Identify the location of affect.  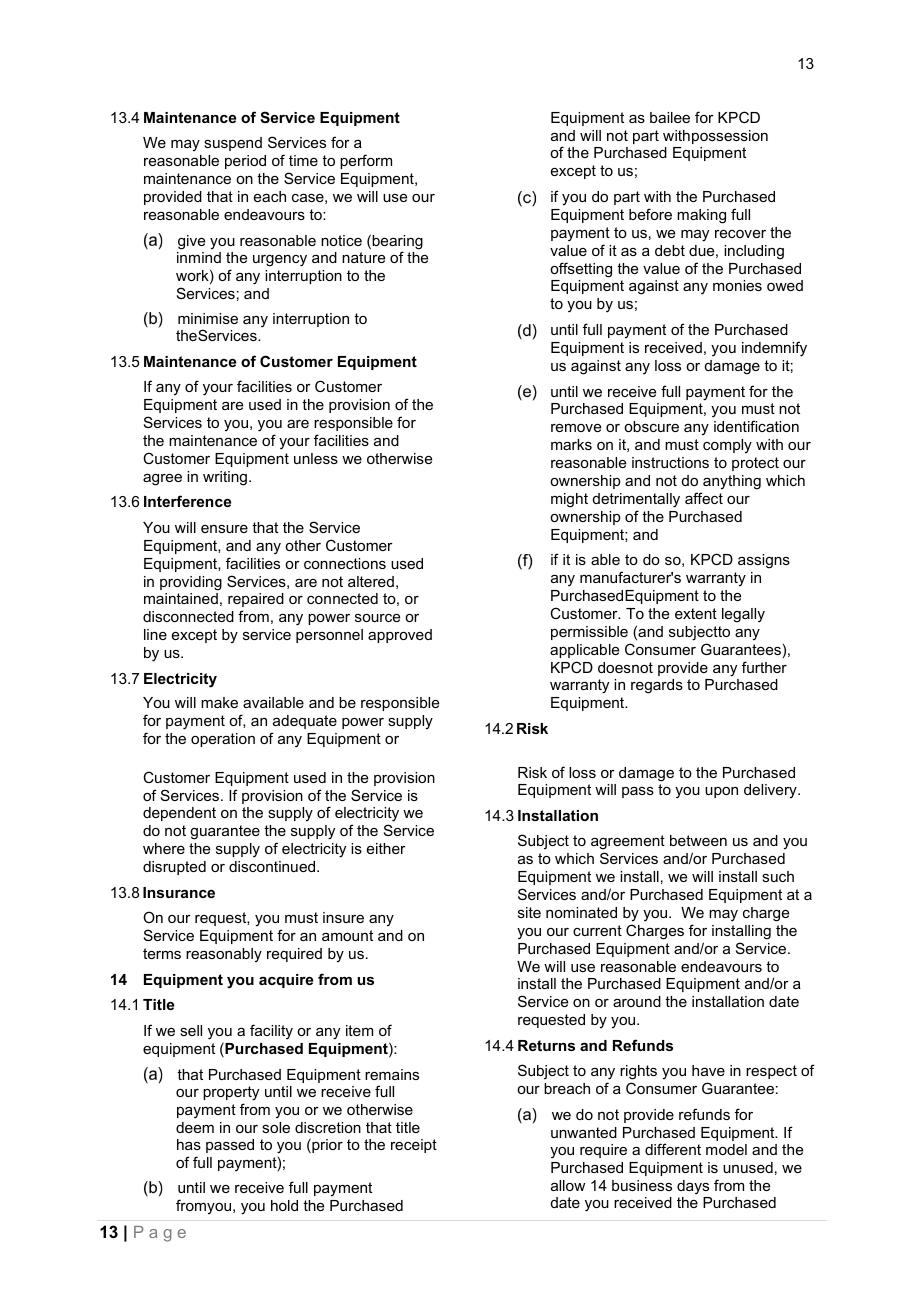
(704, 498).
